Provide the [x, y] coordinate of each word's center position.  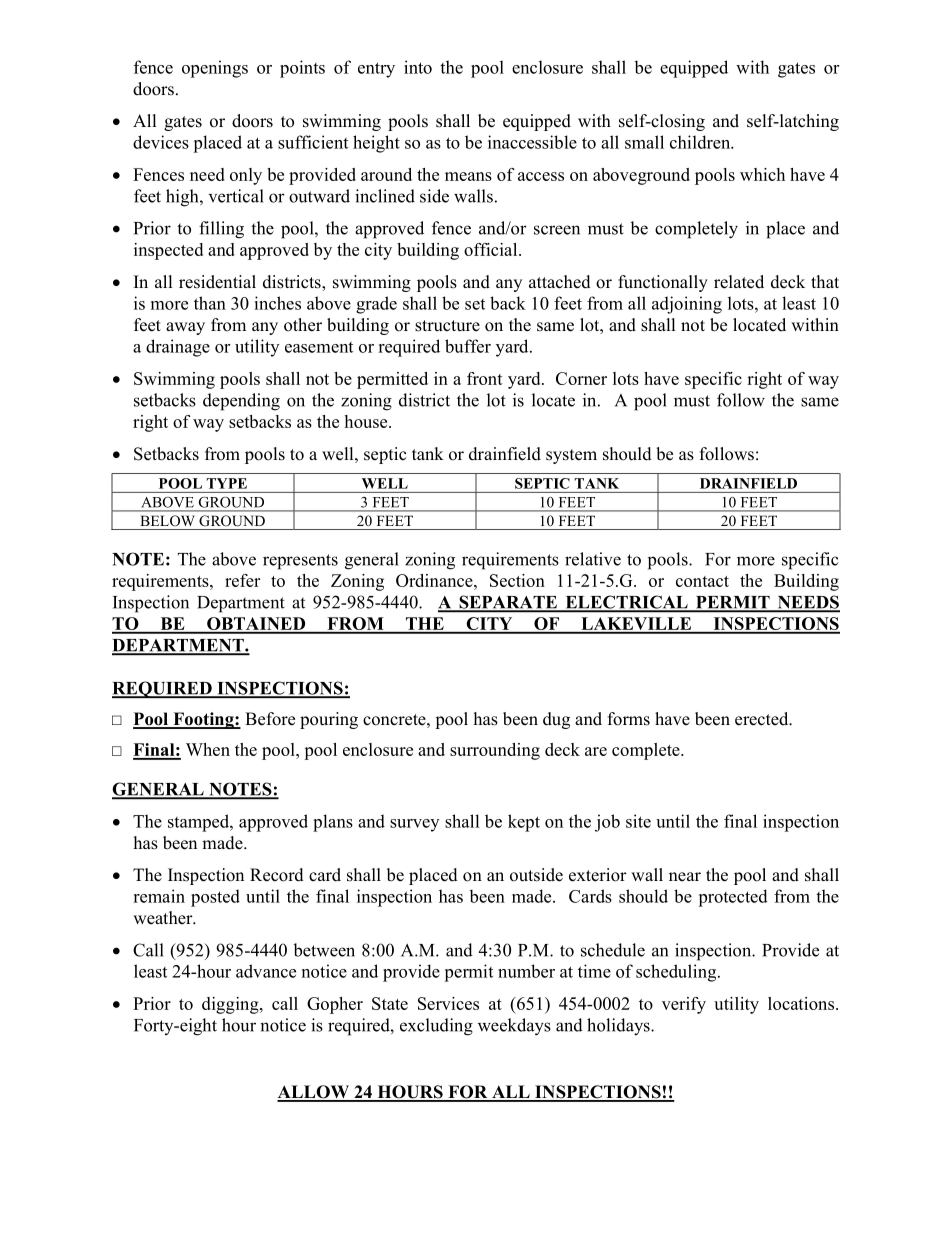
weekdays [514, 1027]
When [208, 749]
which [762, 174]
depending [241, 402]
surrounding [495, 751]
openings [215, 69]
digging [231, 1005]
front [485, 378]
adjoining [687, 305]
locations [802, 1003]
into [418, 67]
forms [629, 719]
